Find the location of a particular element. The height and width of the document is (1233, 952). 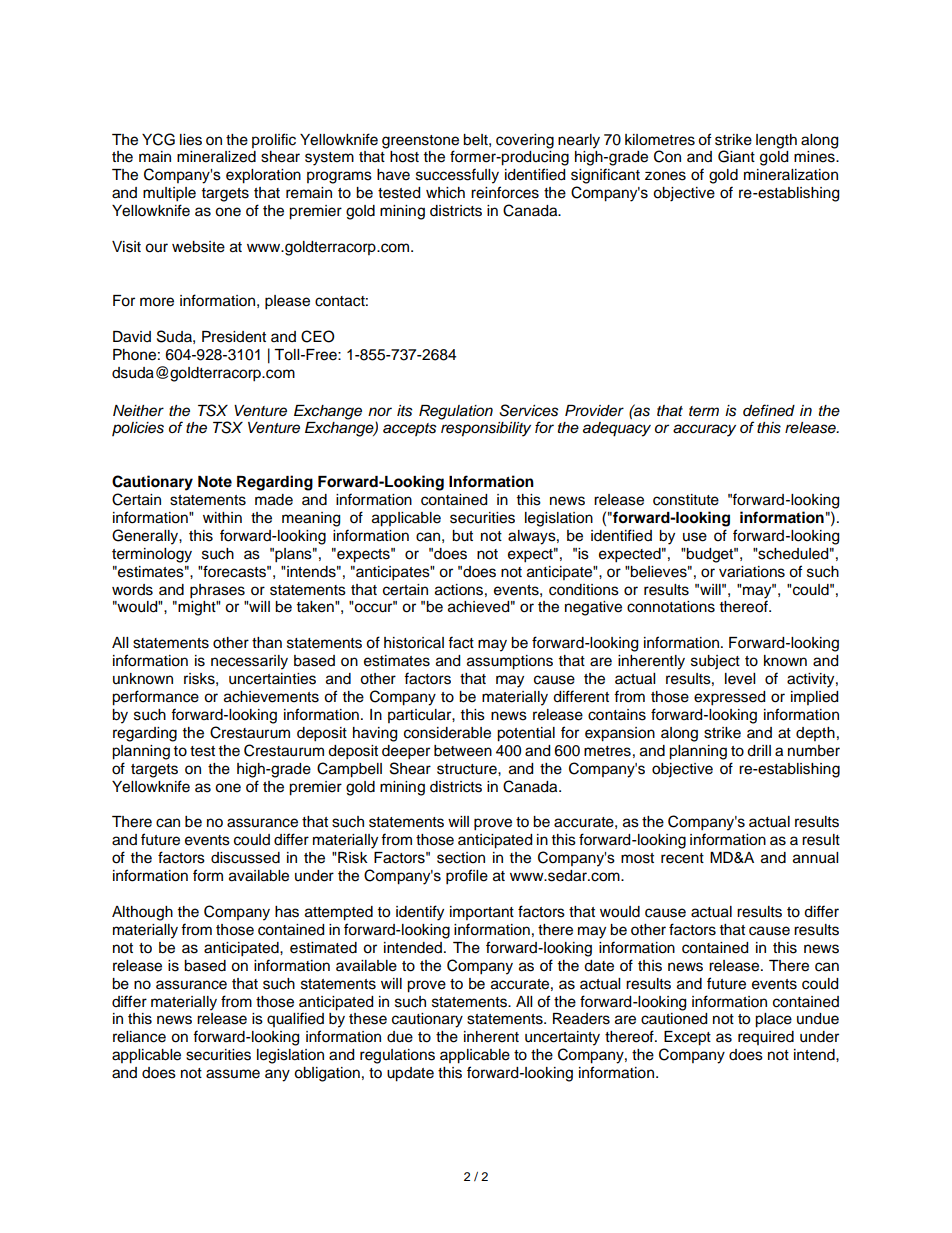

successfully is located at coordinates (457, 176).
